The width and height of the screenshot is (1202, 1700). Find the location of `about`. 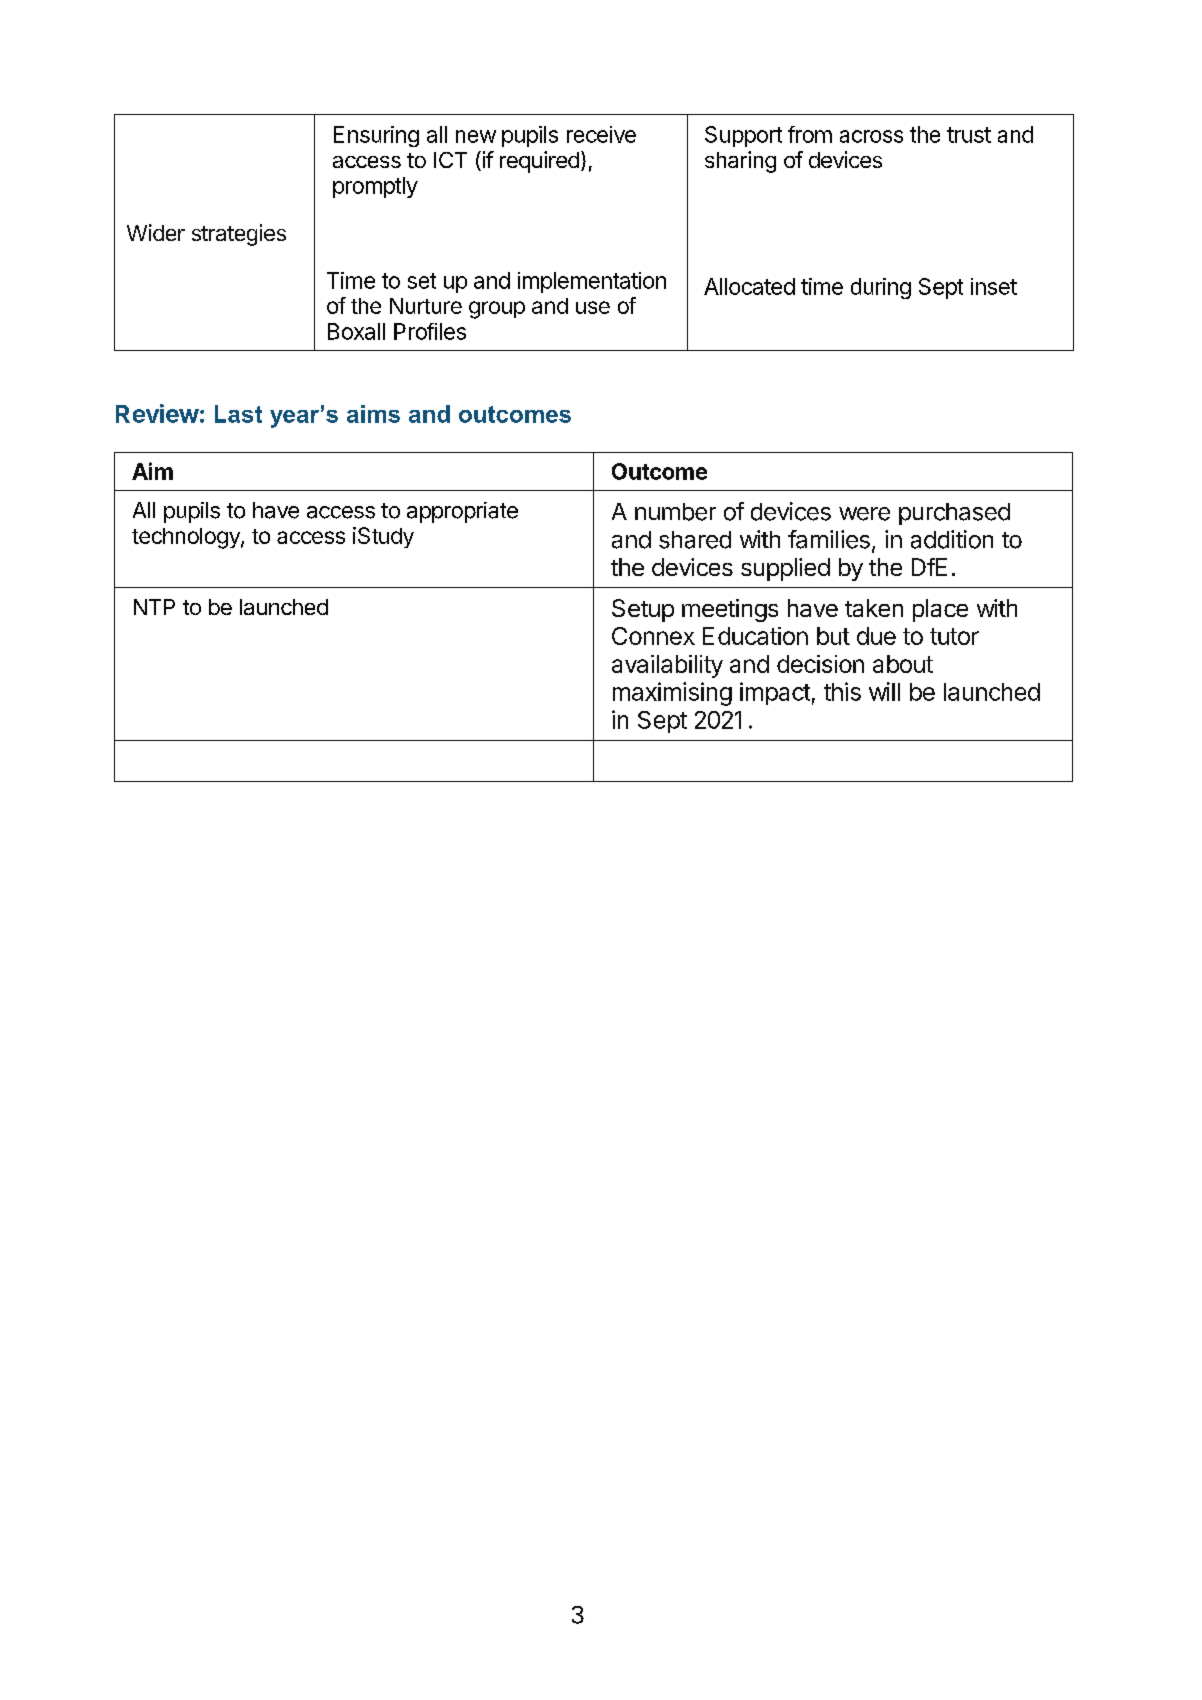

about is located at coordinates (903, 664).
